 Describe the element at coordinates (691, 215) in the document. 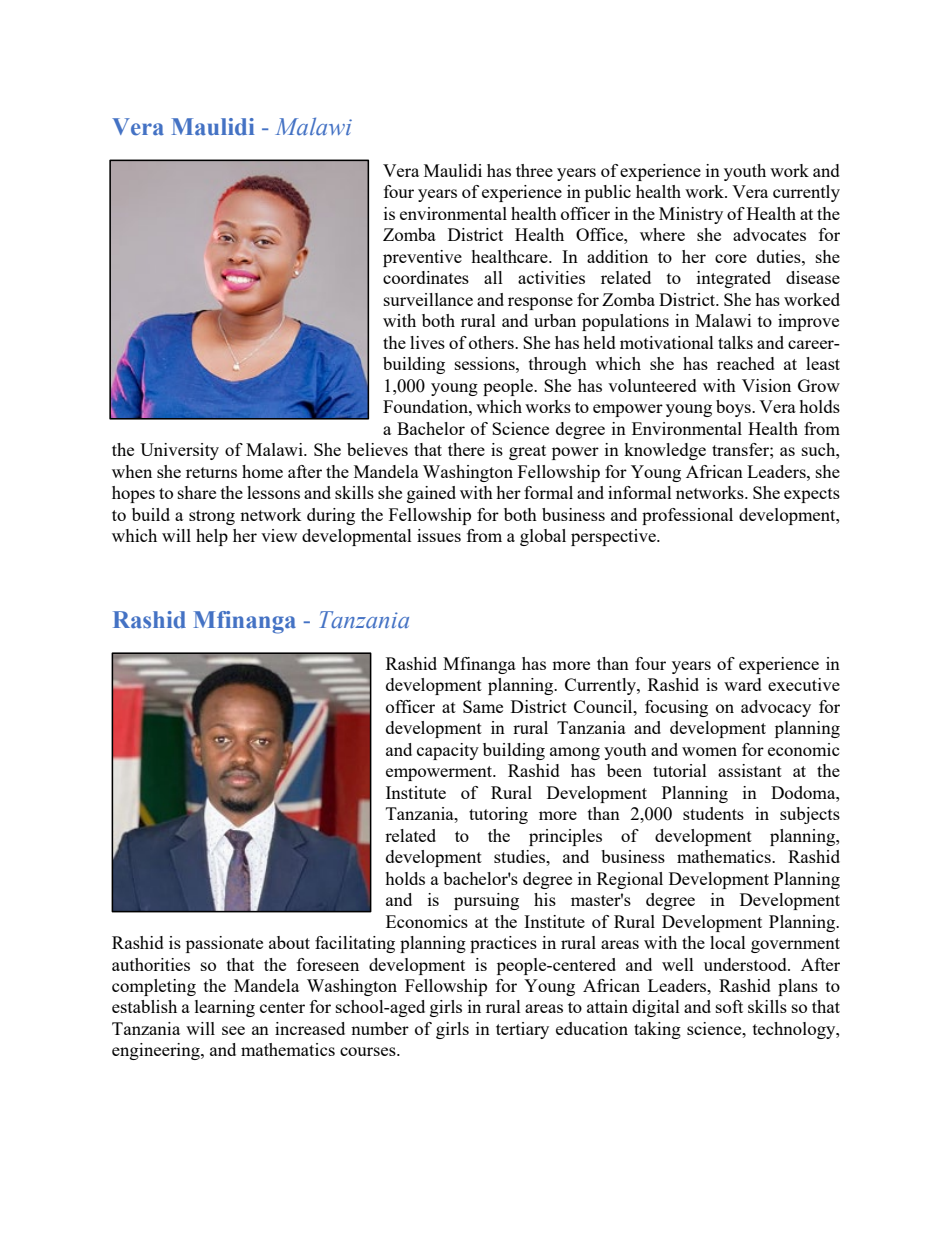

I see `Ministry` at that location.
